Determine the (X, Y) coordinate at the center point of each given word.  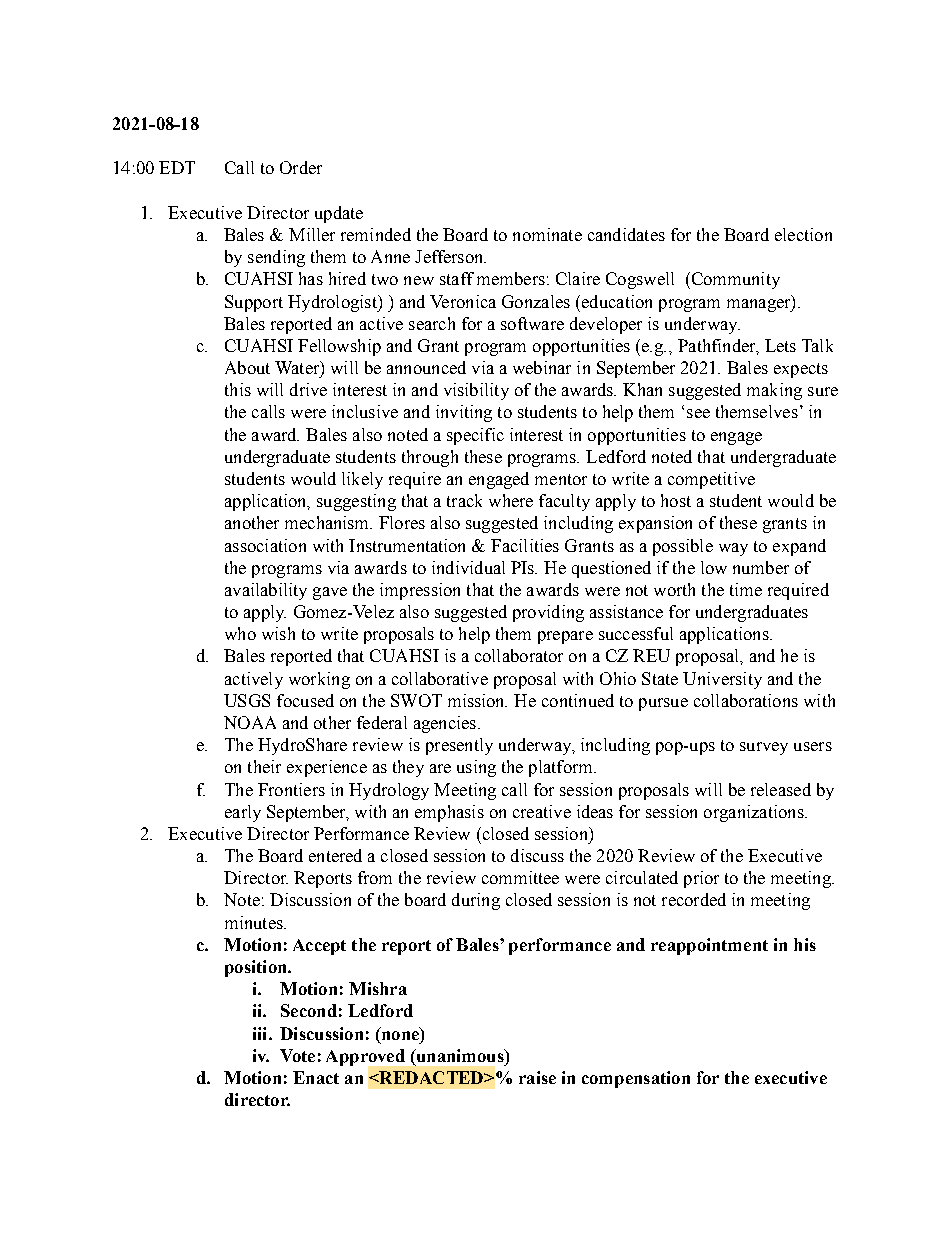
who (240, 633)
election (803, 234)
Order (301, 167)
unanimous (460, 1055)
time (746, 589)
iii (261, 1033)
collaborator (519, 655)
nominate (547, 234)
